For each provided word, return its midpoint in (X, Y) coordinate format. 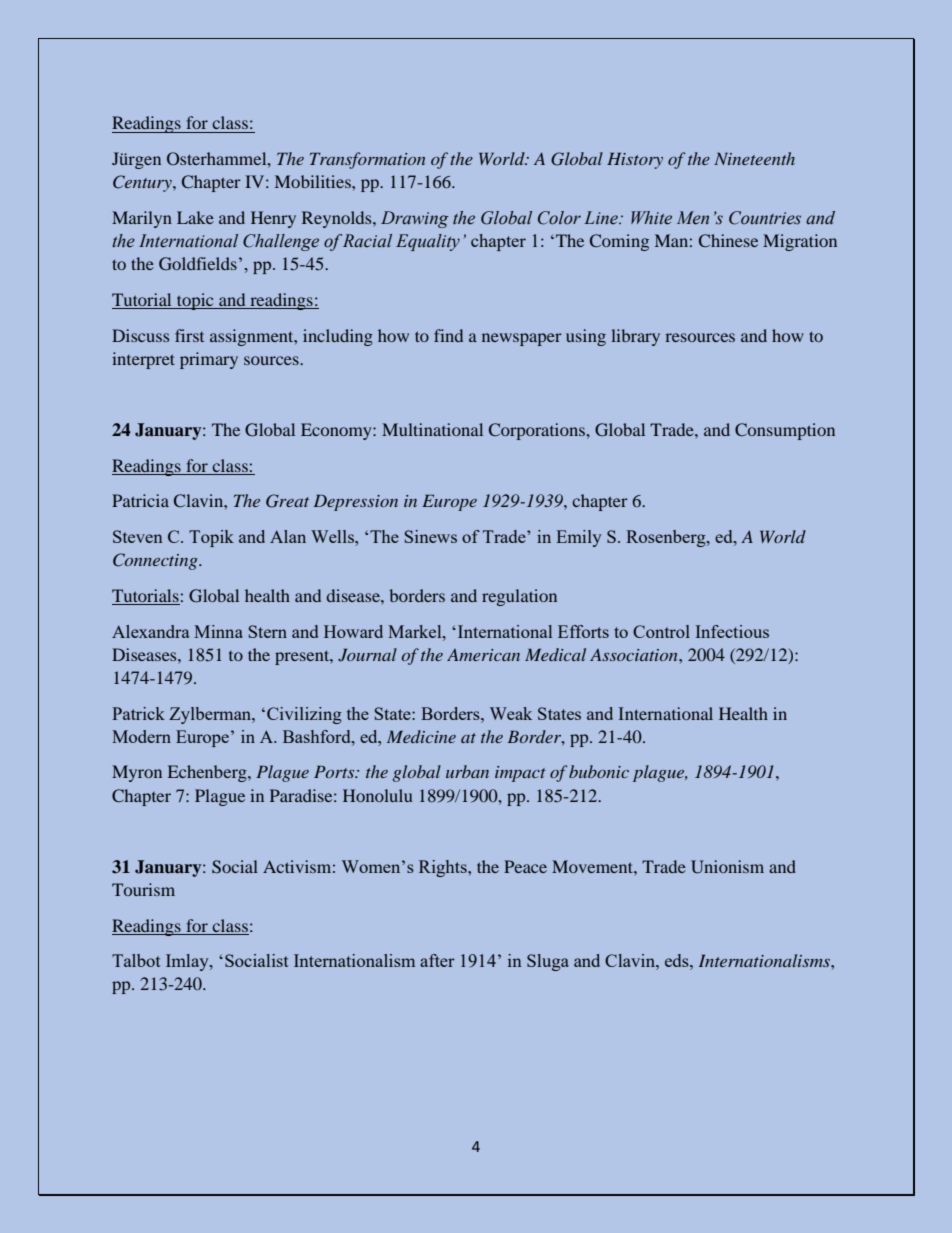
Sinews (430, 536)
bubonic (599, 771)
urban (467, 771)
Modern (141, 736)
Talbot (136, 960)
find (448, 335)
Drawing (415, 219)
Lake (195, 217)
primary (209, 360)
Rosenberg (667, 538)
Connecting (156, 561)
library (635, 337)
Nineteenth (754, 158)
